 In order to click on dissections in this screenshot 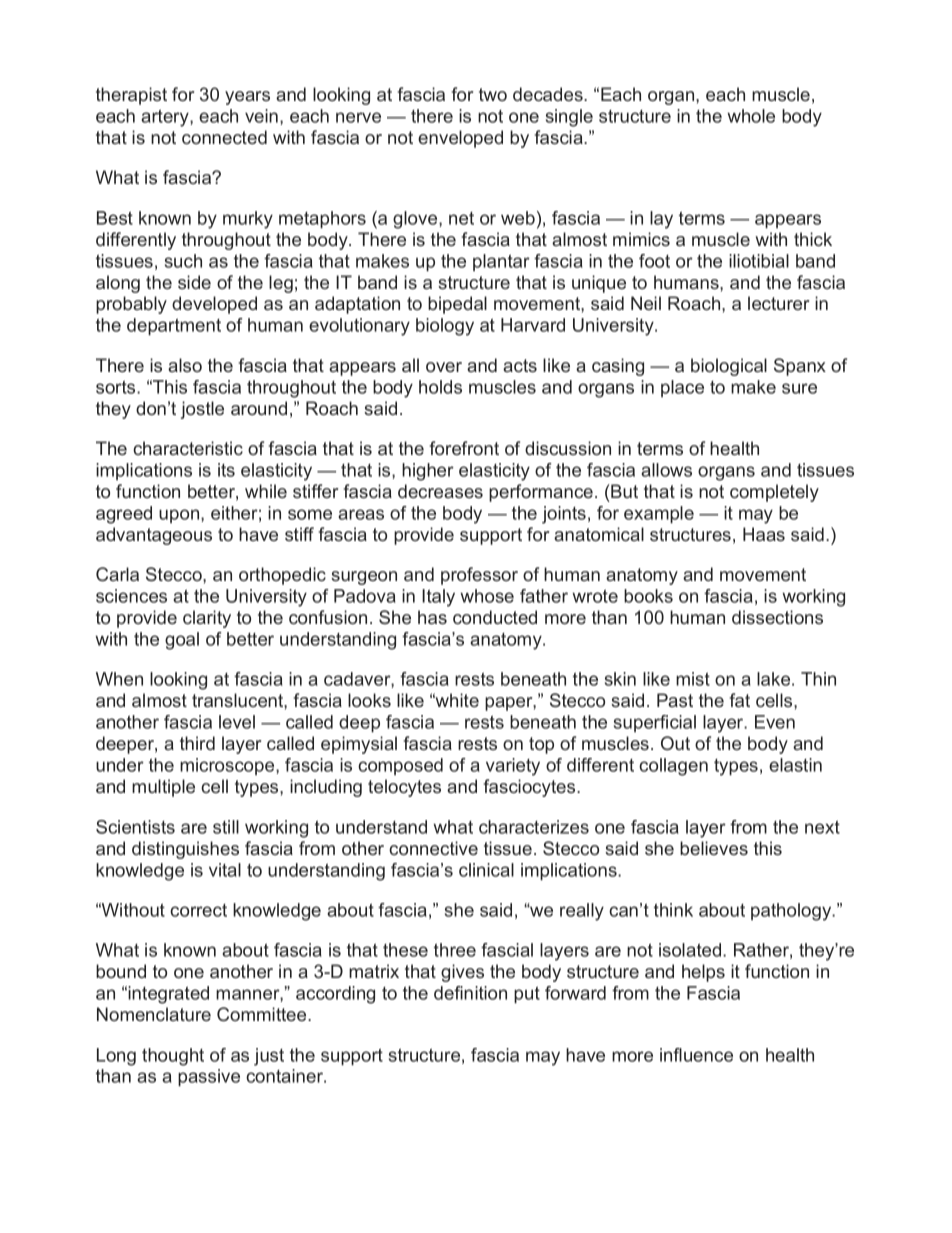, I will do `click(777, 617)`.
